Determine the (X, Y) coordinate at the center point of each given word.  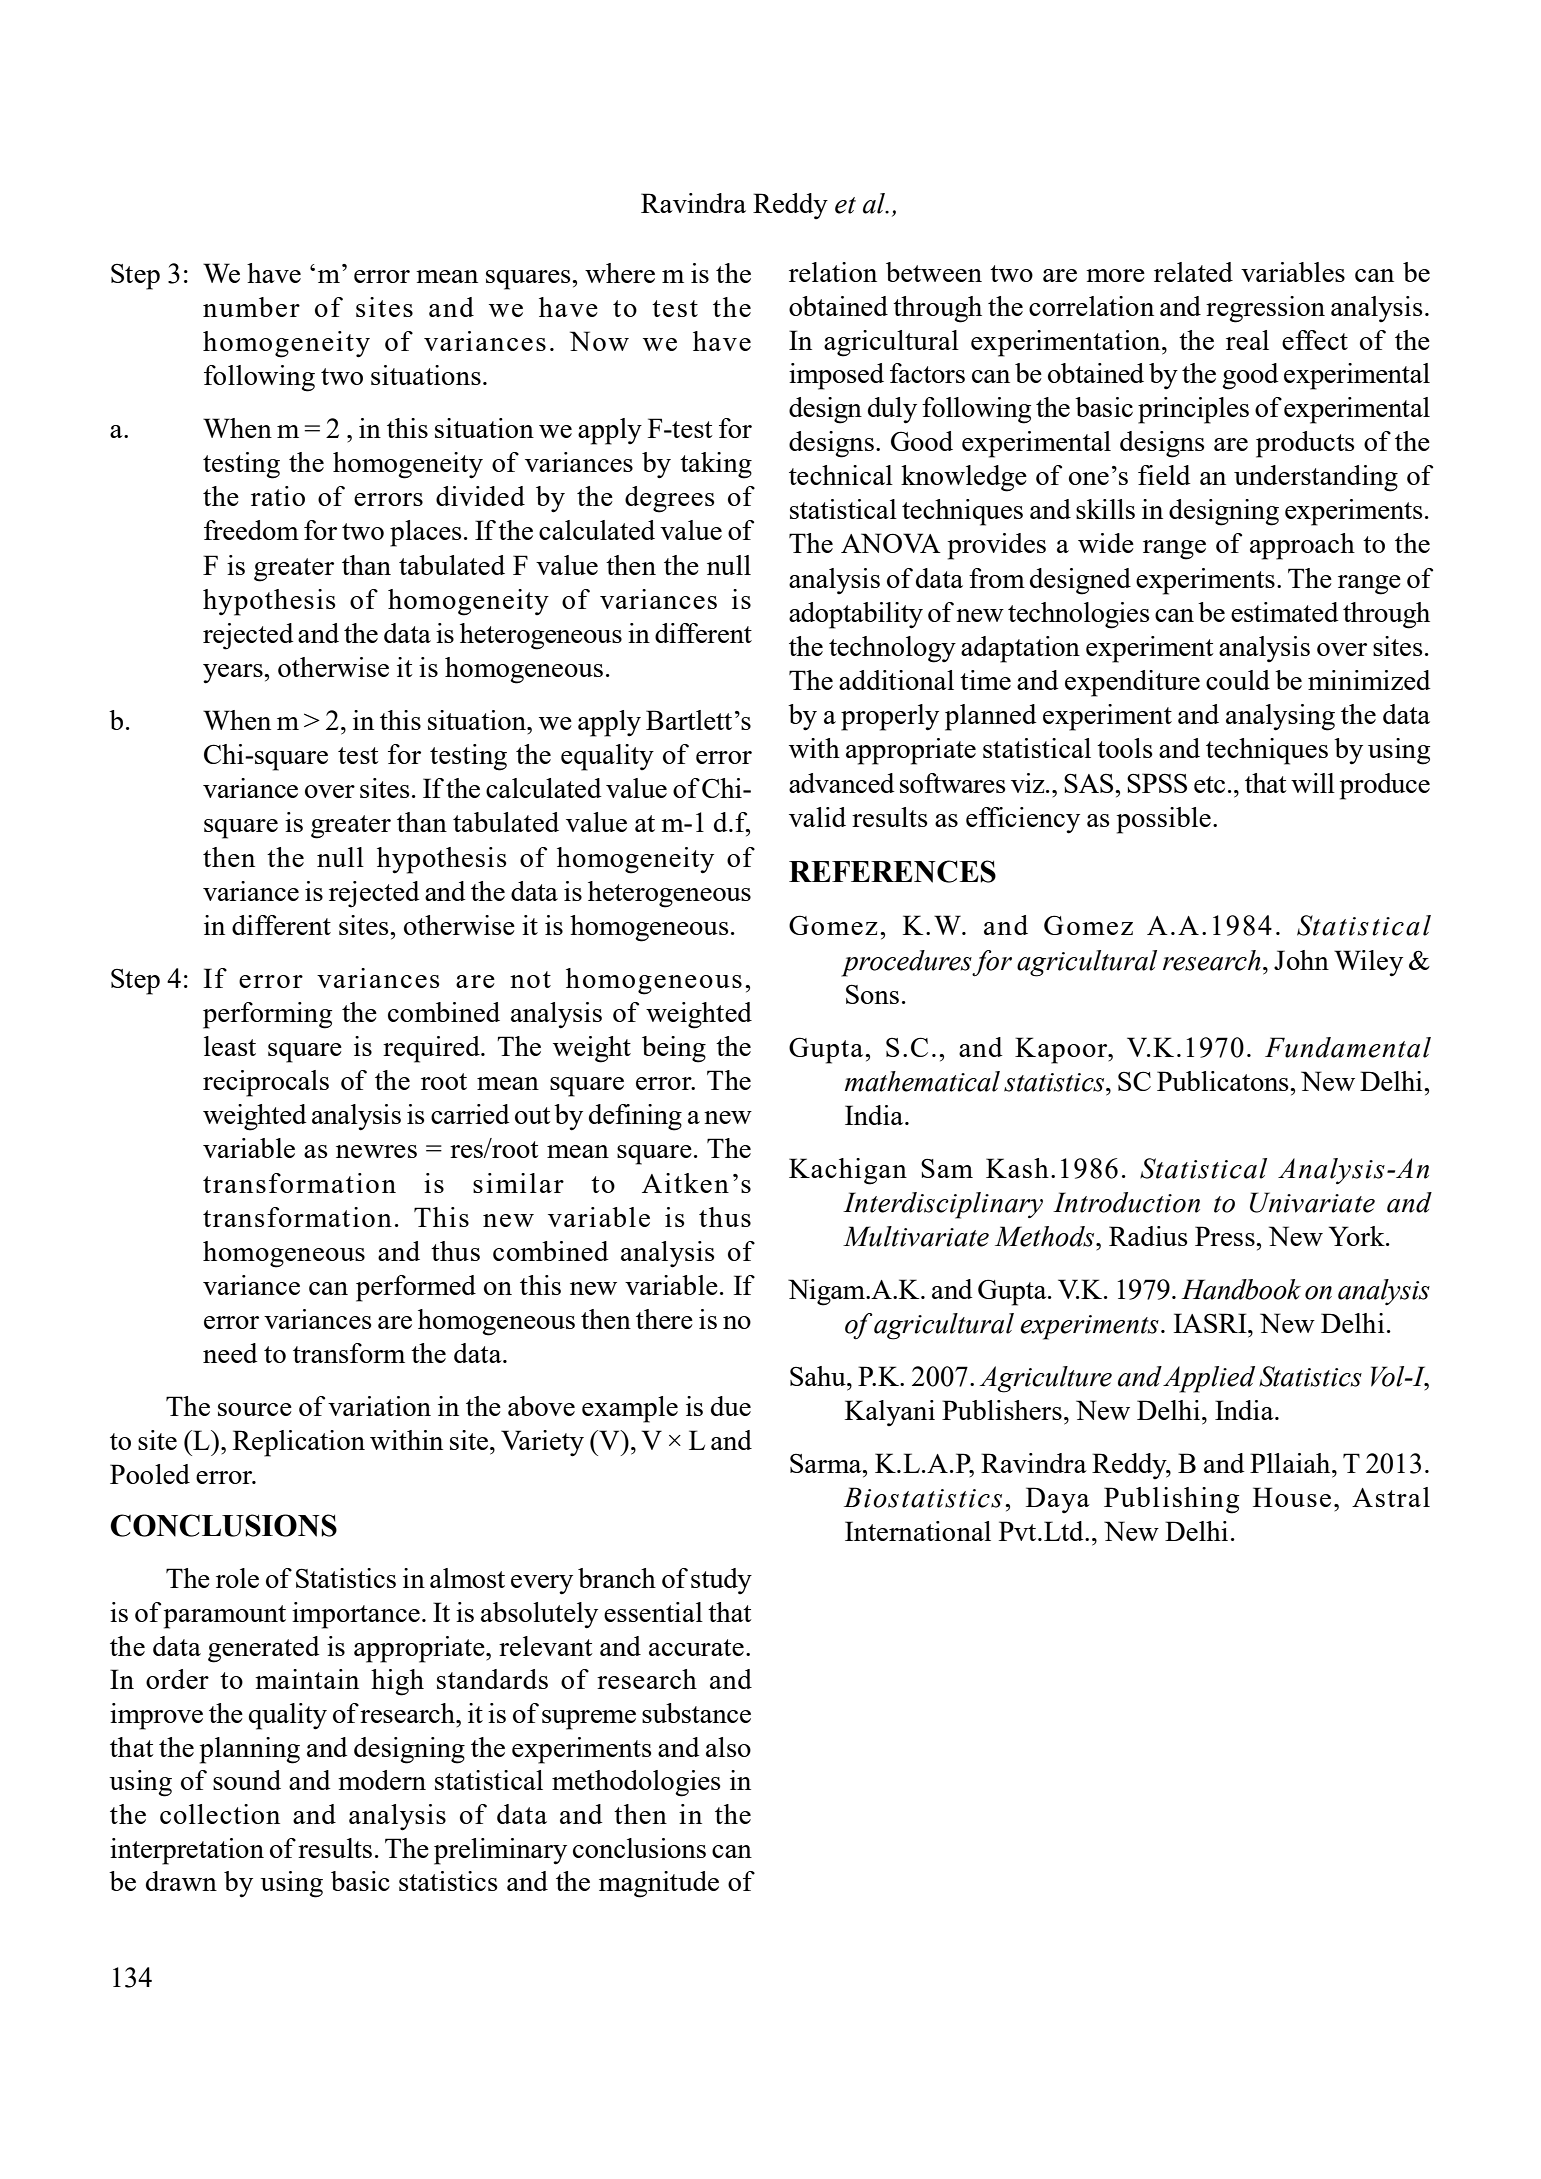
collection (220, 1814)
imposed (836, 376)
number (251, 307)
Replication (299, 1443)
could (1238, 680)
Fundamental (1348, 1047)
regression (1265, 309)
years (234, 674)
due (731, 1406)
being (674, 1049)
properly (890, 717)
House (1292, 1497)
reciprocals (266, 1083)
